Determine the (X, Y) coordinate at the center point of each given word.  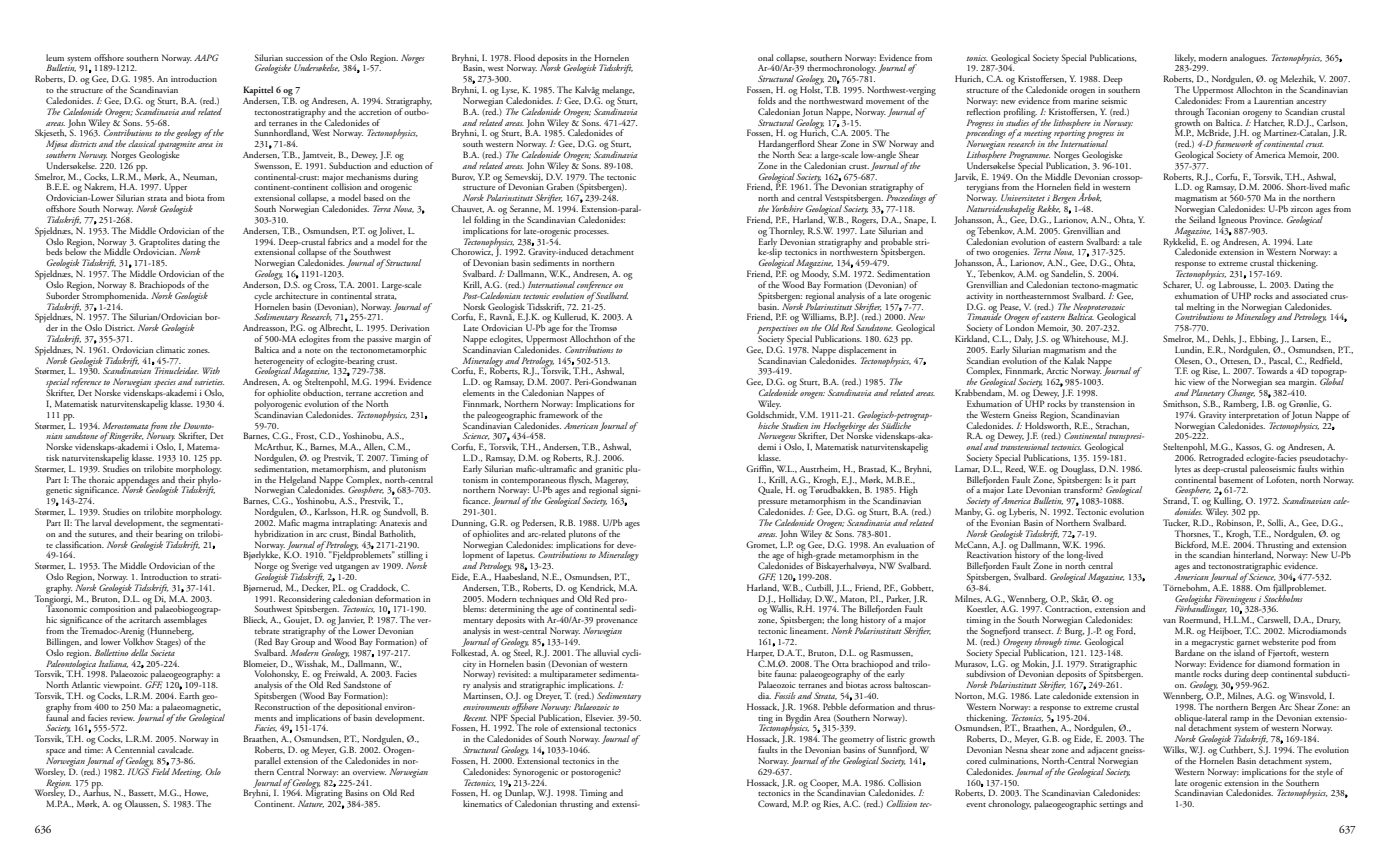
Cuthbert (1237, 749)
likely (1185, 59)
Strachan (1112, 426)
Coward (773, 804)
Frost (306, 436)
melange (618, 92)
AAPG (206, 57)
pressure (772, 504)
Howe (196, 793)
